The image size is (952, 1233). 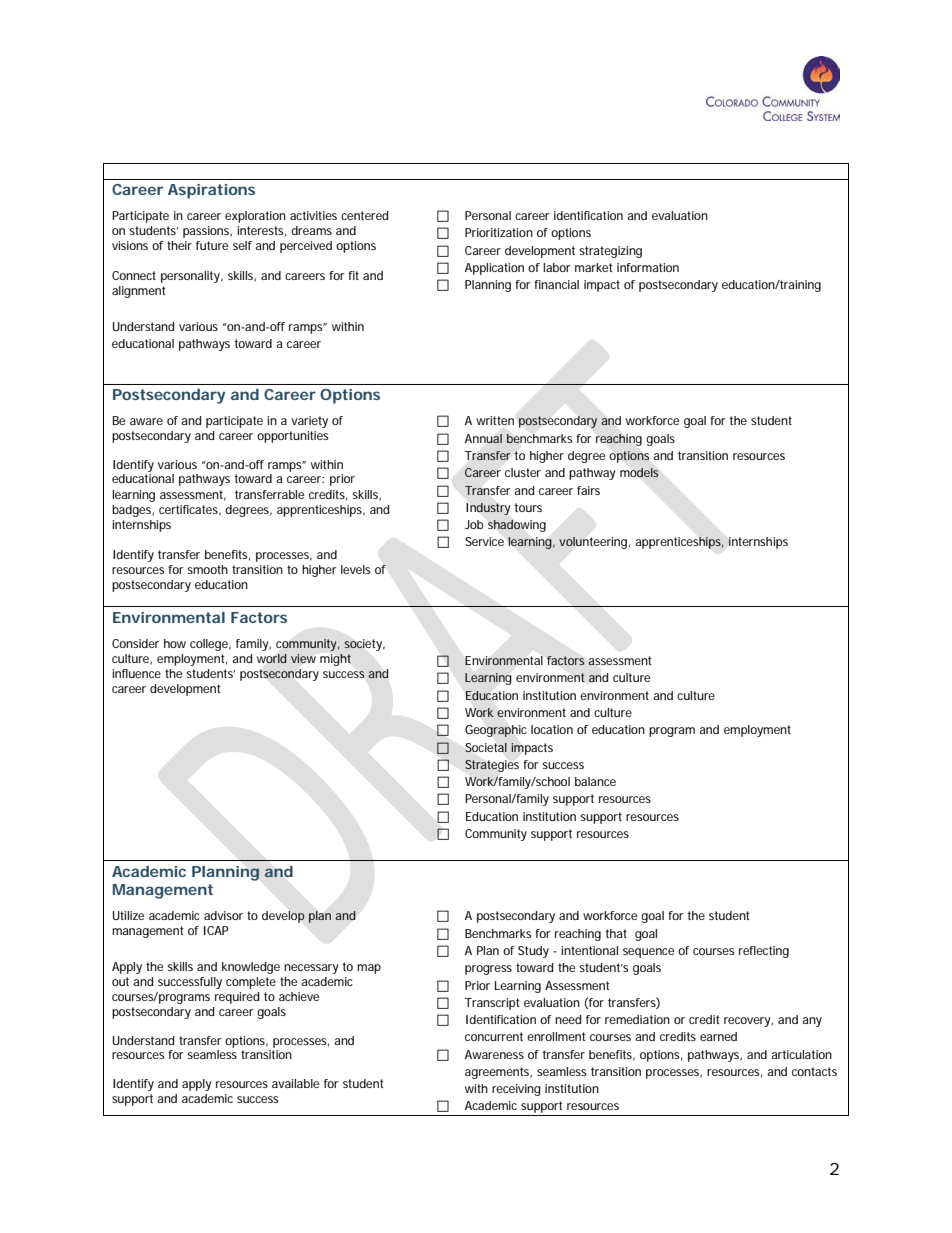 I want to click on location, so click(x=552, y=729).
